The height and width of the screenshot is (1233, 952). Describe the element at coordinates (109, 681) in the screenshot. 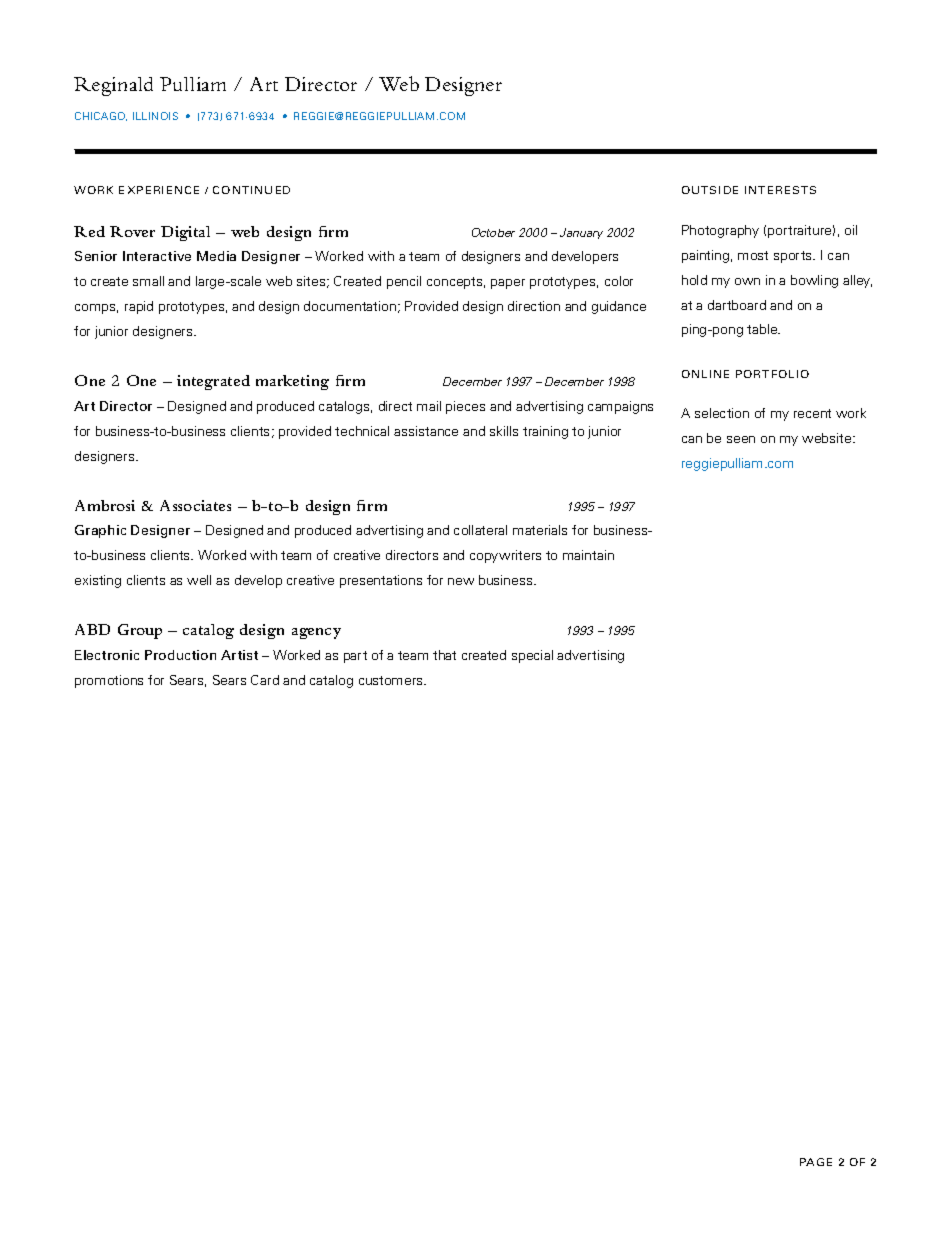

I see `promotions` at that location.
